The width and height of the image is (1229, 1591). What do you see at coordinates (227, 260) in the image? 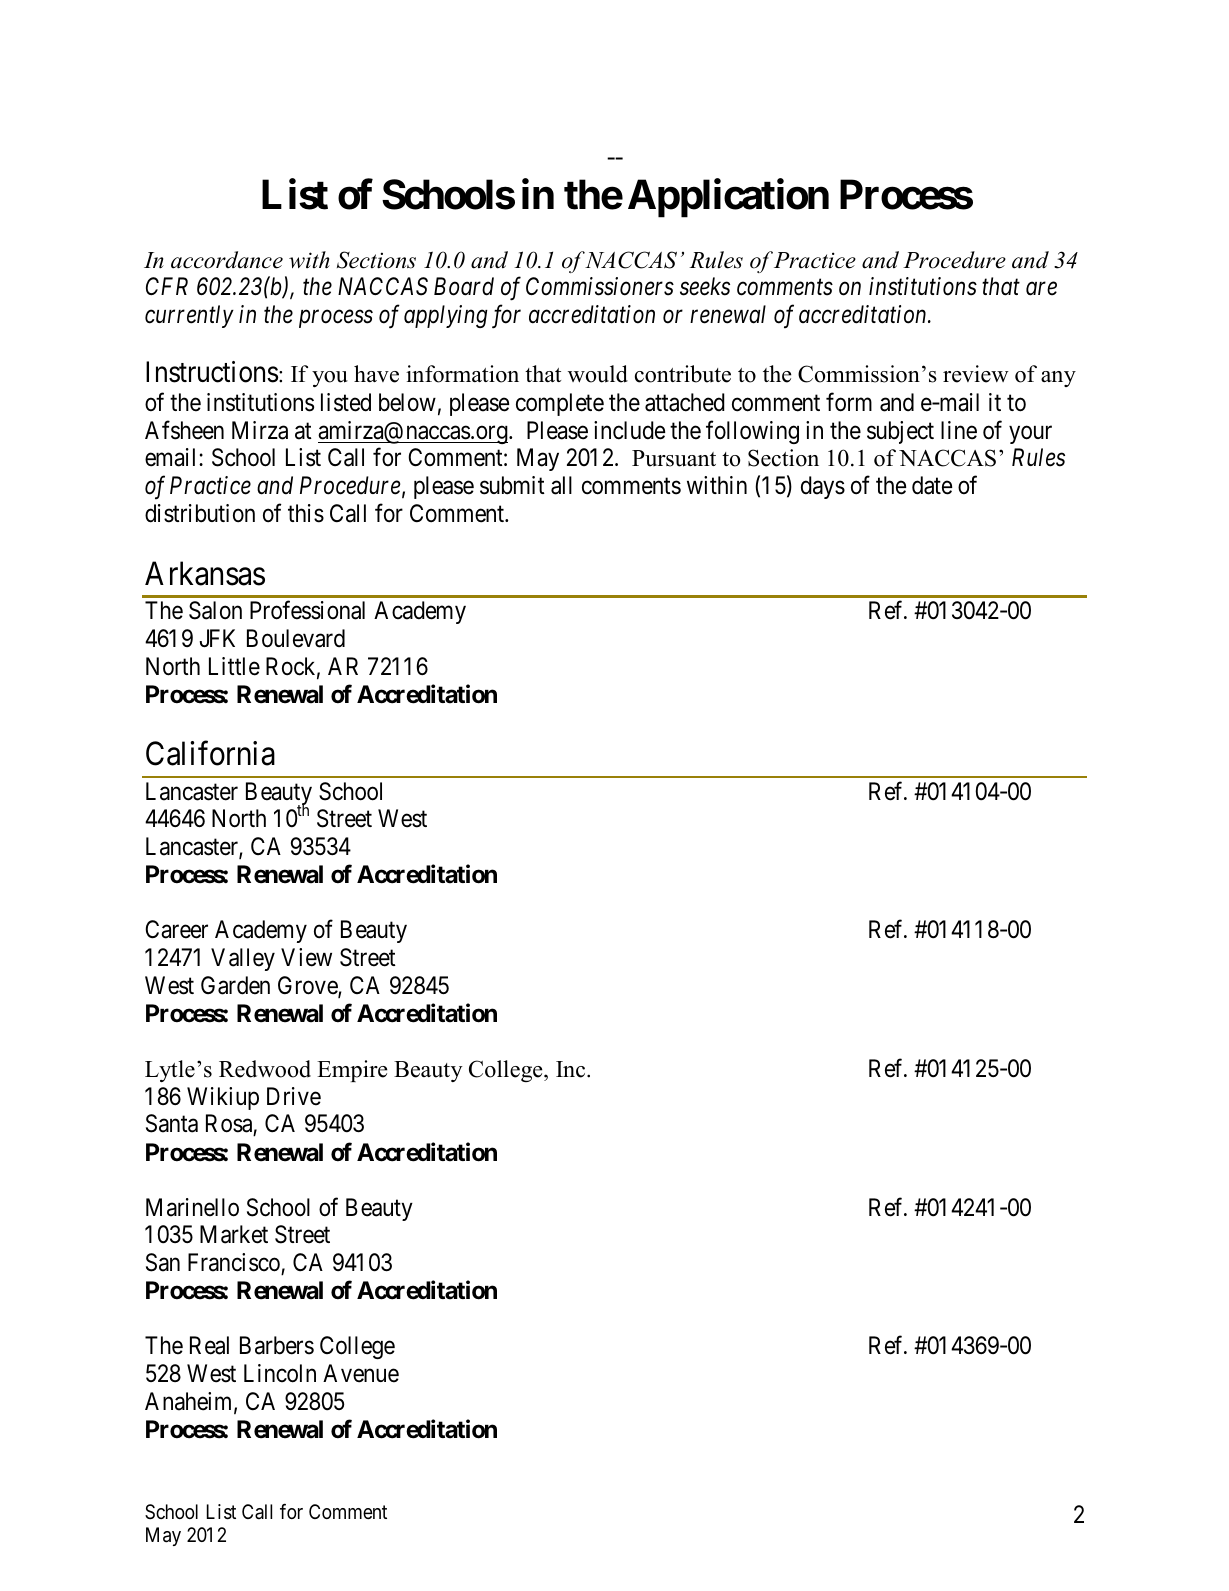
I see `accordance` at bounding box center [227, 260].
